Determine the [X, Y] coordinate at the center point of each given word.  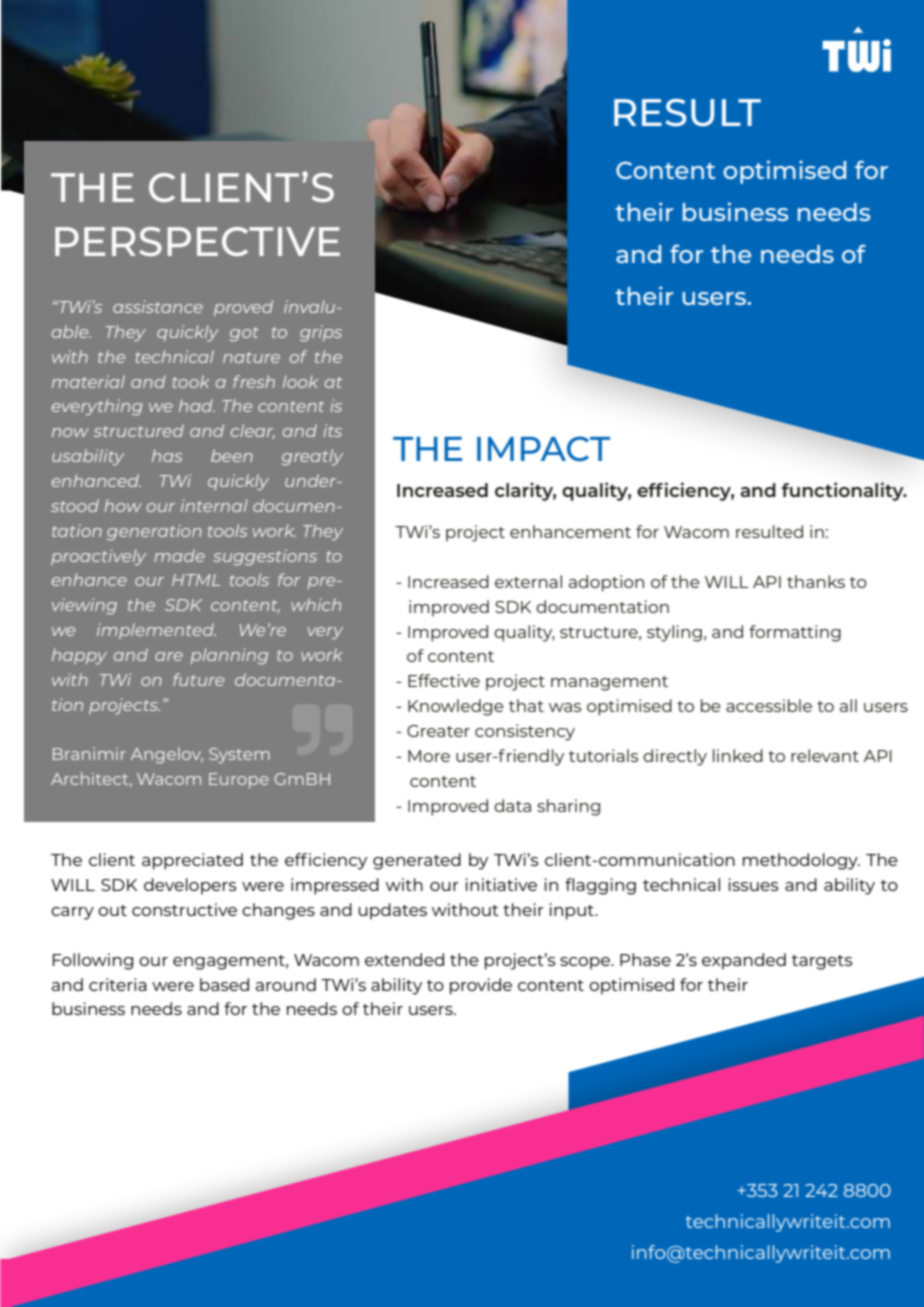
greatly [312, 457]
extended [404, 959]
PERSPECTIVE [197, 241]
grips [321, 333]
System [239, 756]
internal [214, 505]
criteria [118, 984]
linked [738, 755]
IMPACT [543, 448]
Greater [438, 731]
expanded [744, 961]
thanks [816, 581]
